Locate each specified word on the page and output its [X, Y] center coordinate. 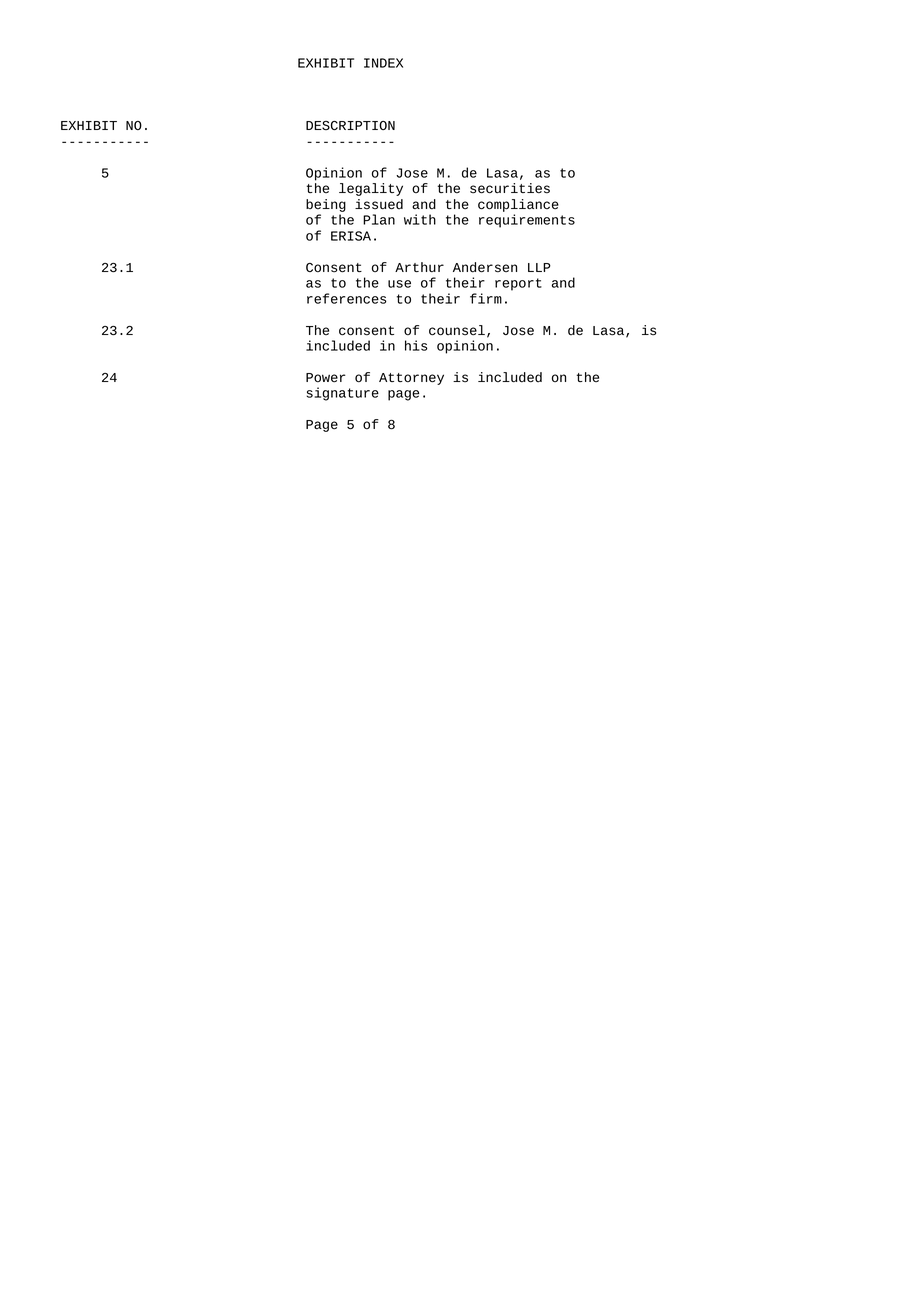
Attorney [411, 379]
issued [379, 204]
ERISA [351, 236]
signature [343, 394]
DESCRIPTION [350, 125]
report [518, 284]
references [347, 298]
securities [510, 188]
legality [371, 189]
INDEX [383, 63]
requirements [527, 221]
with [420, 219]
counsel [457, 330]
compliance [518, 205]
